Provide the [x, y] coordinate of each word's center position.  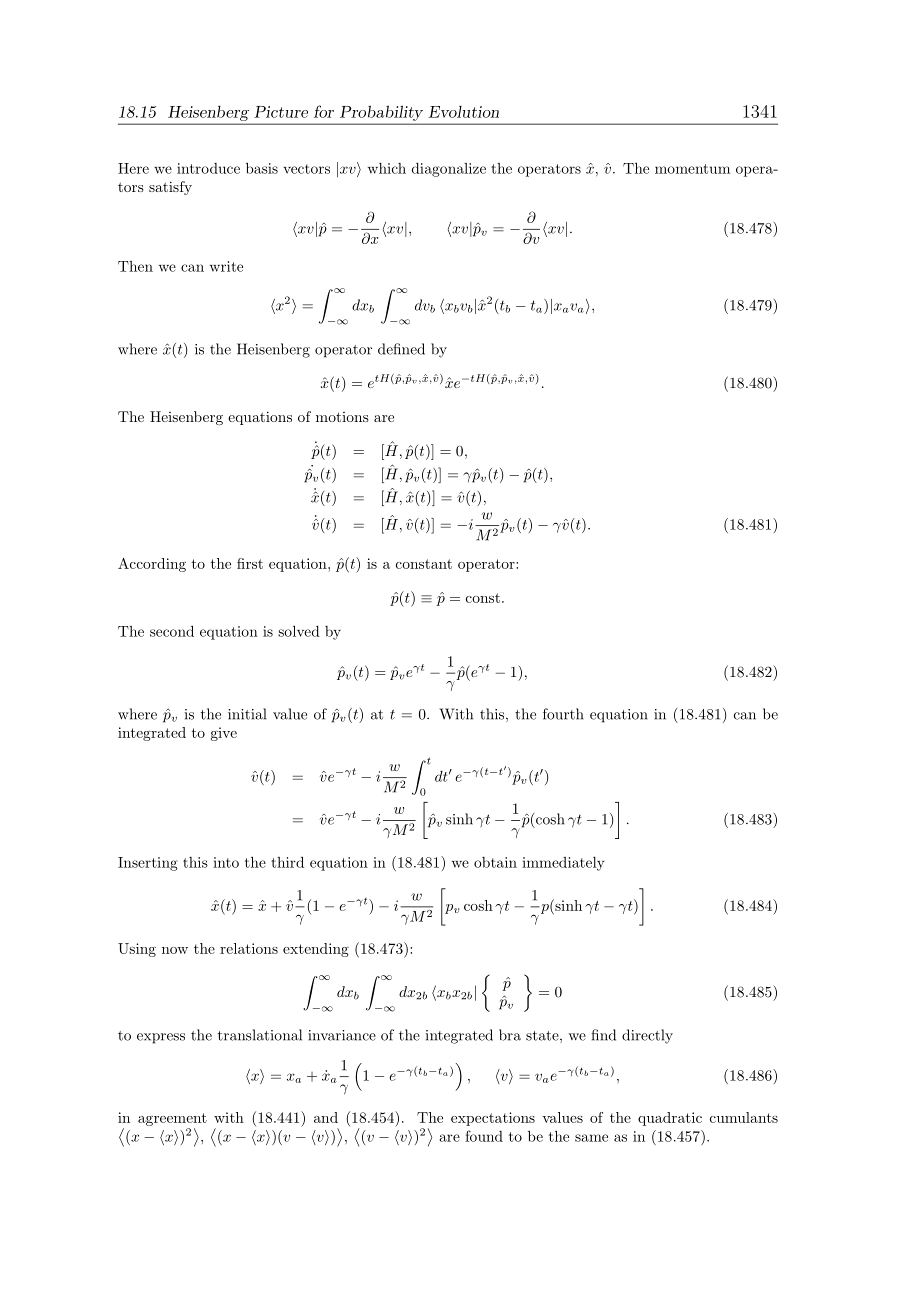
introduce [208, 168]
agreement [172, 1119]
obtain [495, 862]
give [224, 734]
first [250, 563]
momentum [692, 169]
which [387, 168]
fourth [563, 714]
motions [342, 417]
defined [401, 349]
